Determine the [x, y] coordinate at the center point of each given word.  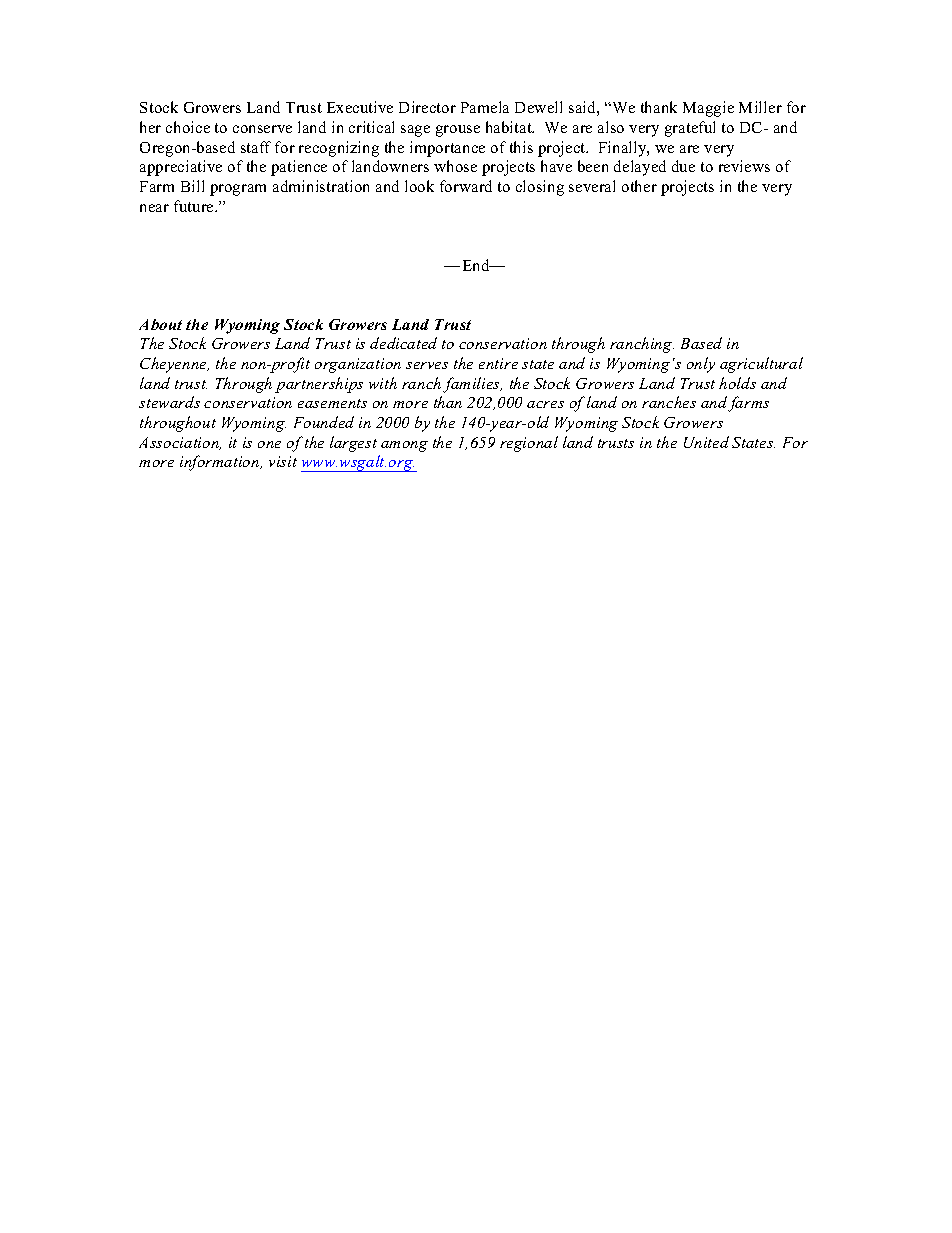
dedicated [403, 343]
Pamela [485, 107]
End [477, 265]
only [701, 365]
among [404, 446]
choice [188, 127]
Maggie [708, 109]
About [160, 324]
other [639, 186]
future [195, 206]
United [706, 442]
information [221, 463]
